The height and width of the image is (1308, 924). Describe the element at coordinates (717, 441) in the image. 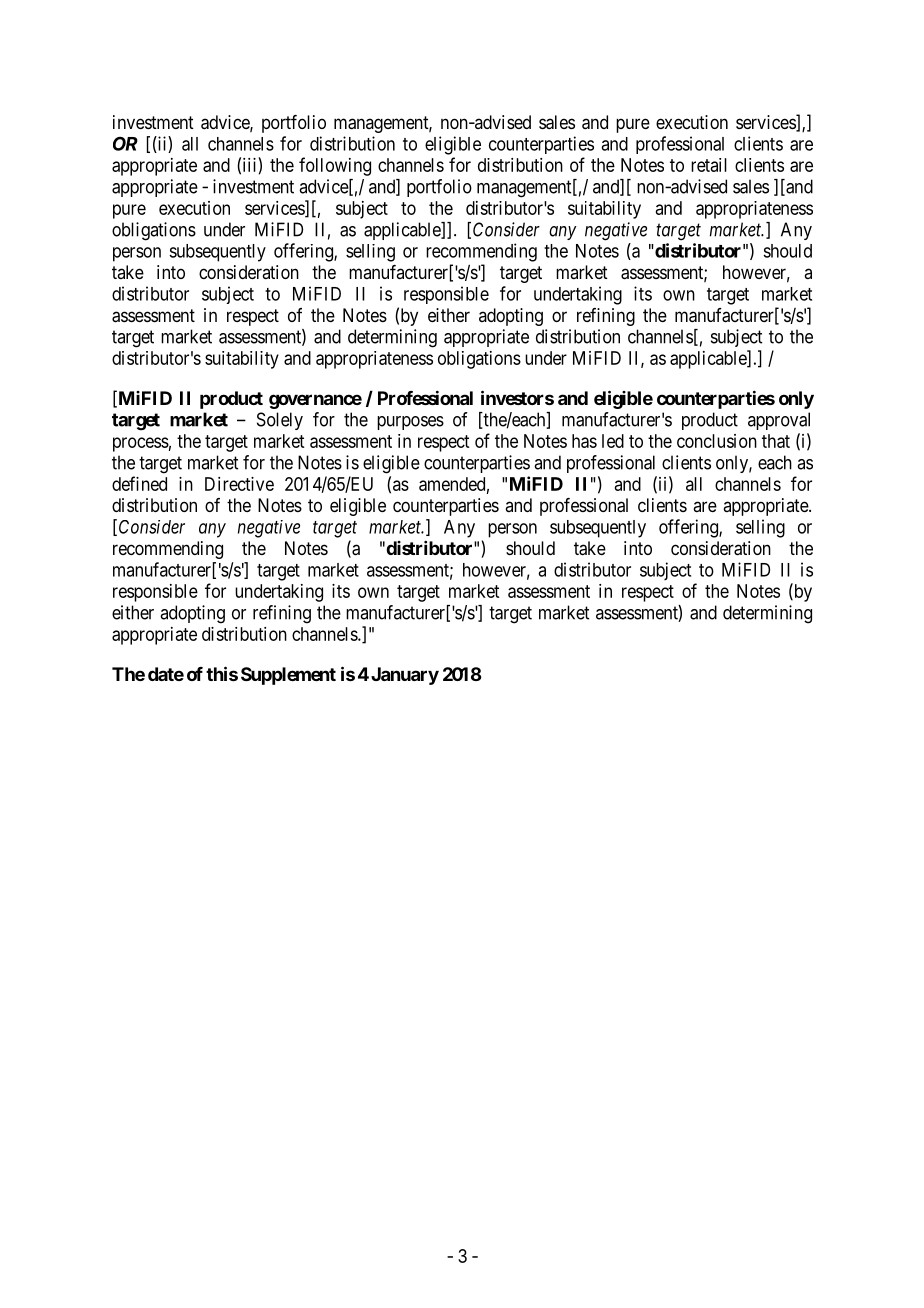

I see `conclusion` at that location.
